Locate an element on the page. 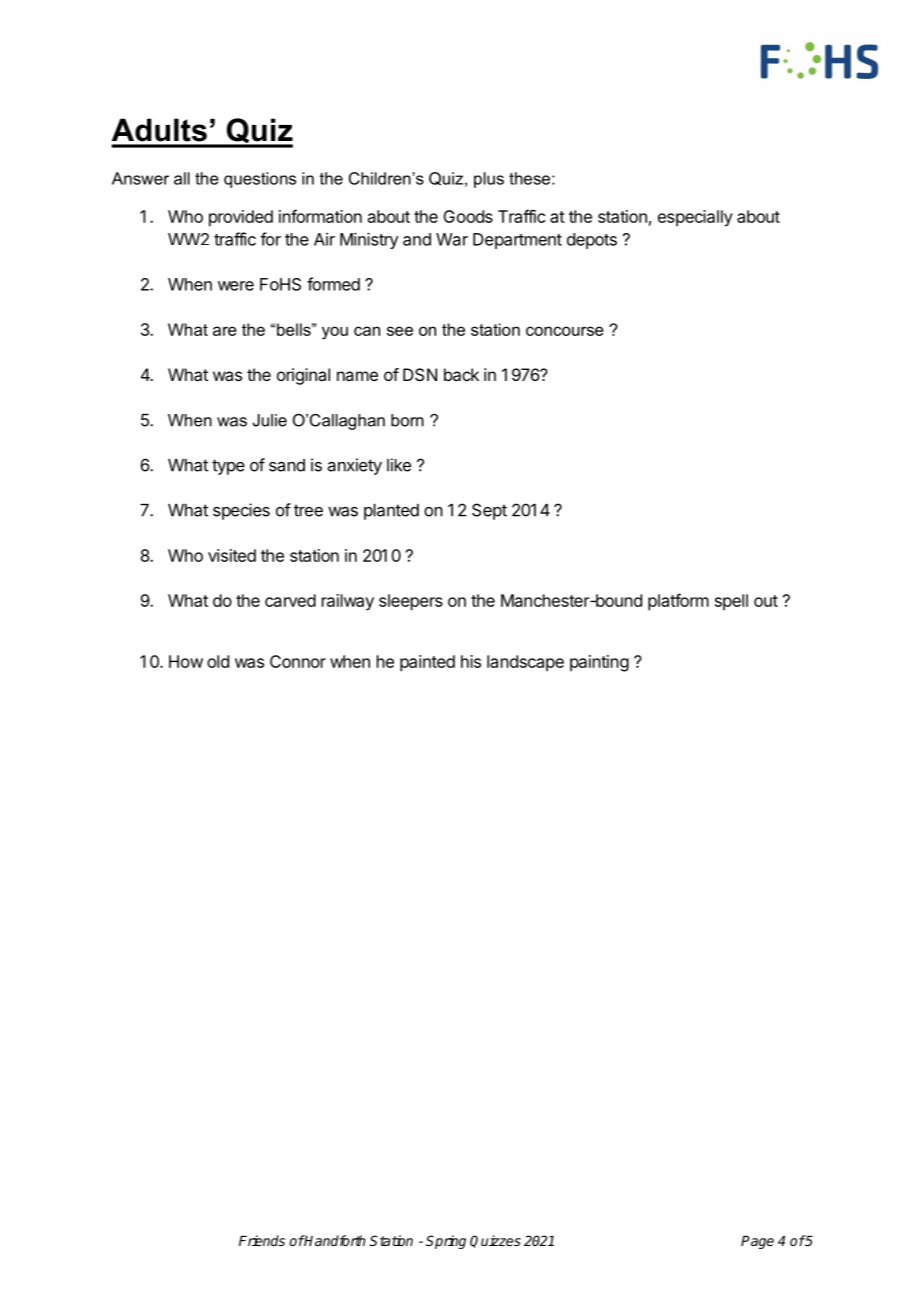 Image resolution: width=924 pixels, height=1307 pixels. How is located at coordinates (186, 661).
